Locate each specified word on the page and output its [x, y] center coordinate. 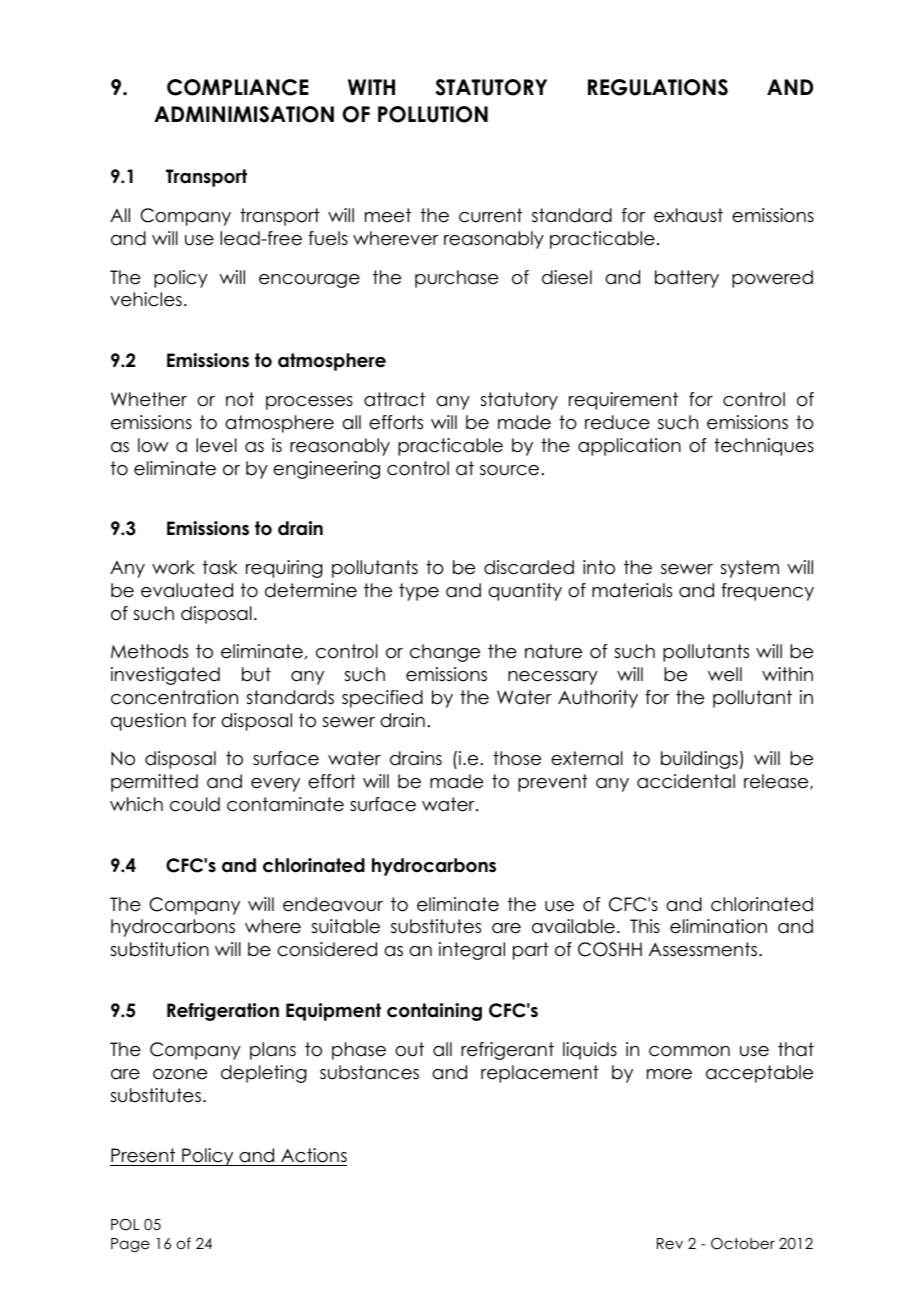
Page [130, 1245]
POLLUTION [433, 114]
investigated [165, 676]
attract [394, 399]
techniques [764, 447]
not [240, 399]
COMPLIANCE [238, 87]
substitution [159, 949]
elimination [718, 926]
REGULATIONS [658, 87]
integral [472, 951]
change [445, 653]
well [725, 674]
